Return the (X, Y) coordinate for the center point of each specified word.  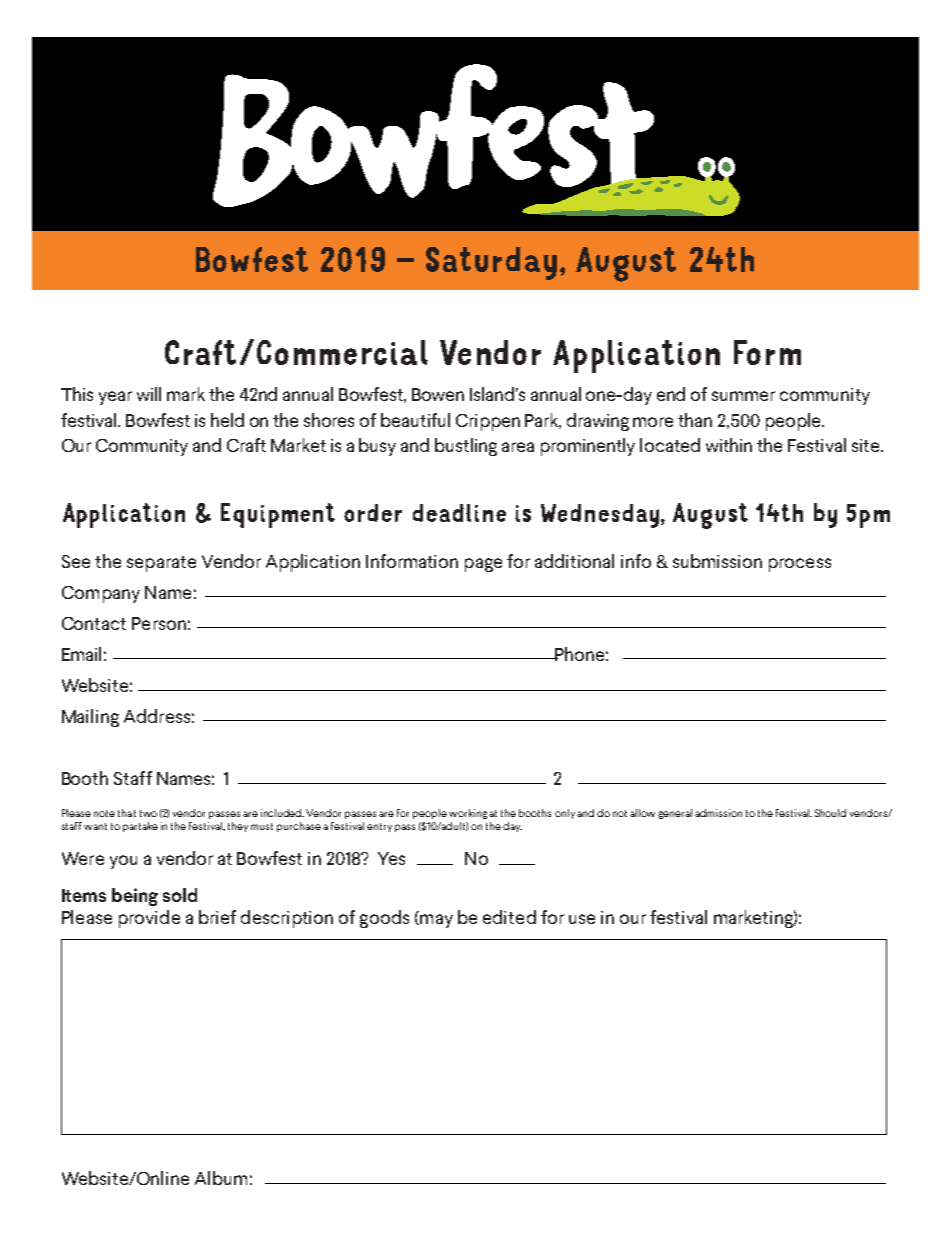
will (149, 394)
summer (743, 396)
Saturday (491, 263)
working (468, 814)
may (435, 921)
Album (221, 1178)
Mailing (90, 718)
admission (718, 813)
